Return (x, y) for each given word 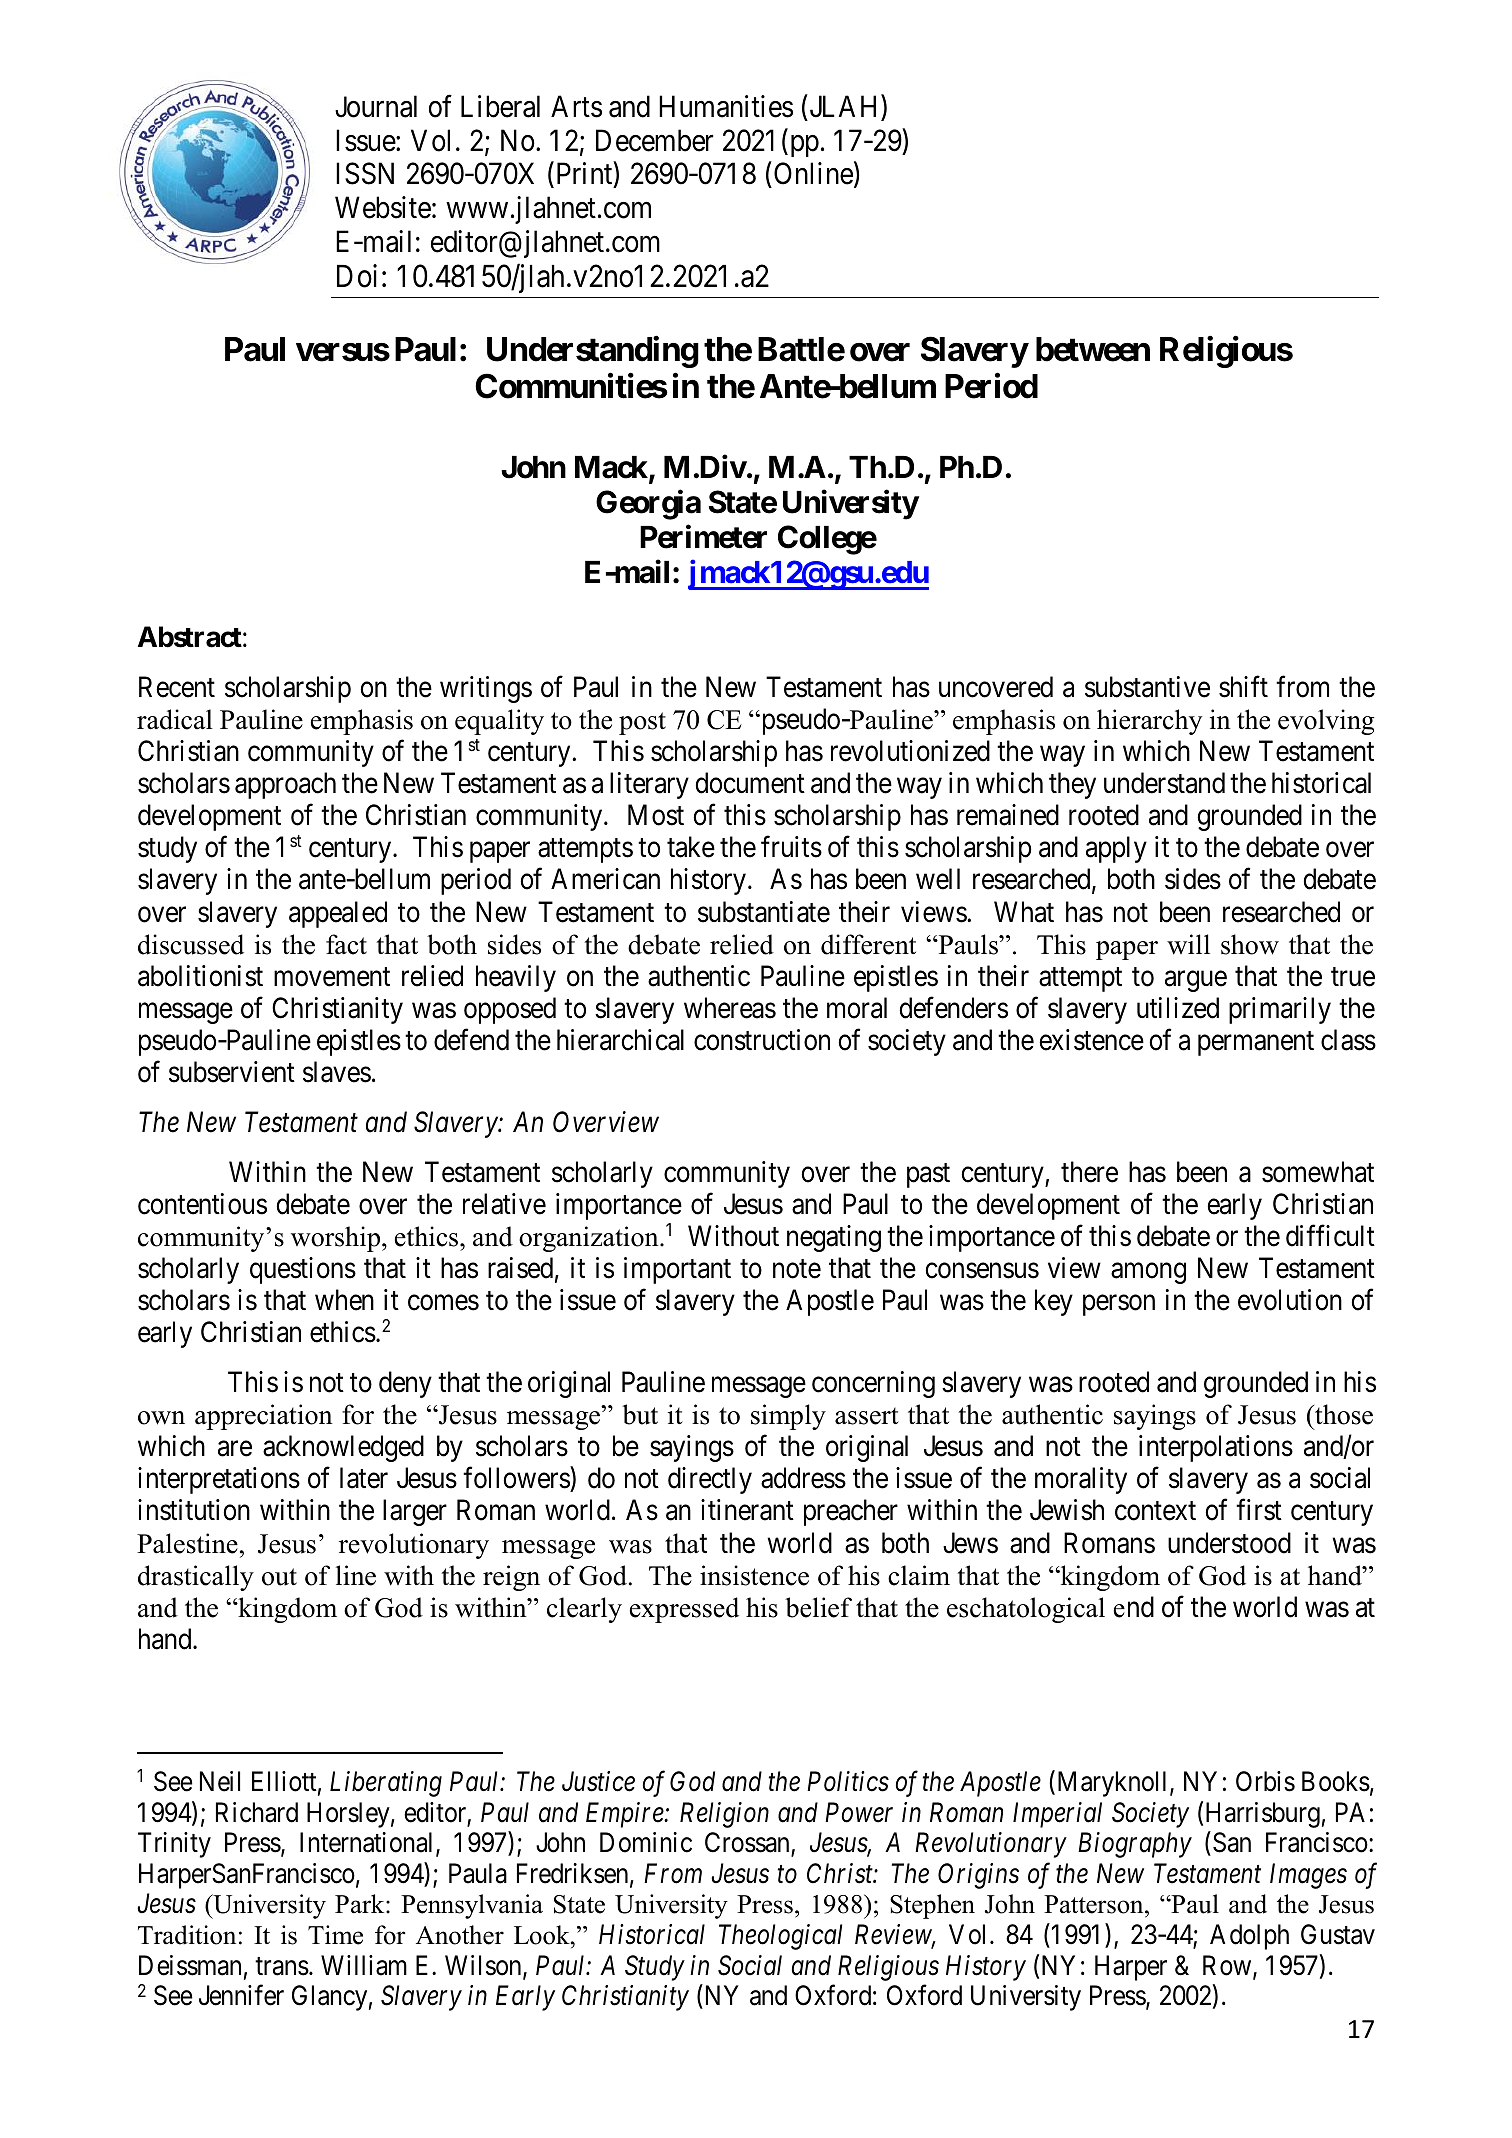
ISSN (365, 174)
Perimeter (703, 537)
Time (335, 1935)
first (1259, 1510)
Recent (177, 687)
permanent (1256, 1044)
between (1093, 349)
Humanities (726, 106)
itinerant (747, 1510)
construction (762, 1040)
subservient (232, 1072)
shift (1243, 687)
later (364, 1478)
